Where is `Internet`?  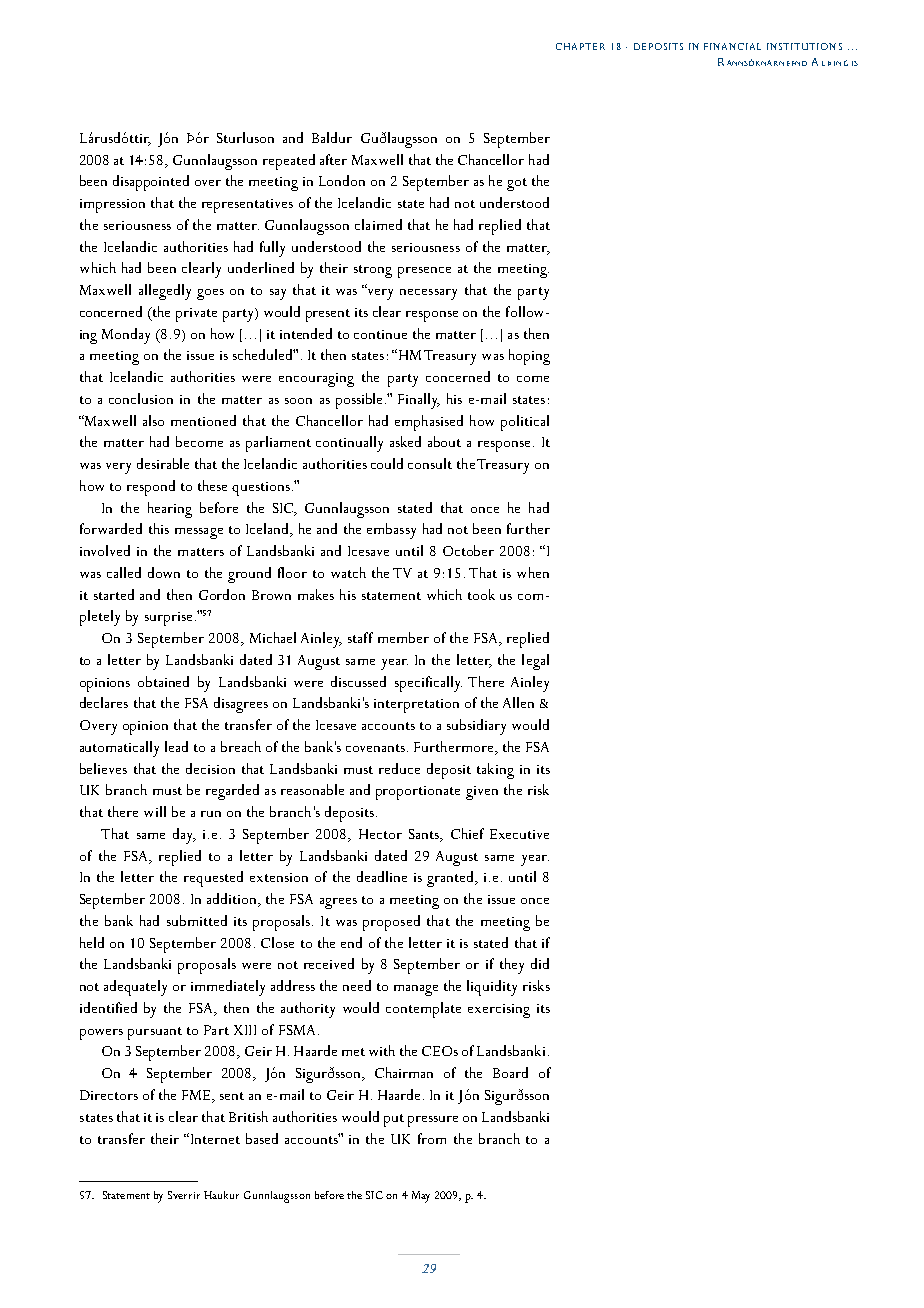
Internet is located at coordinates (214, 1138).
